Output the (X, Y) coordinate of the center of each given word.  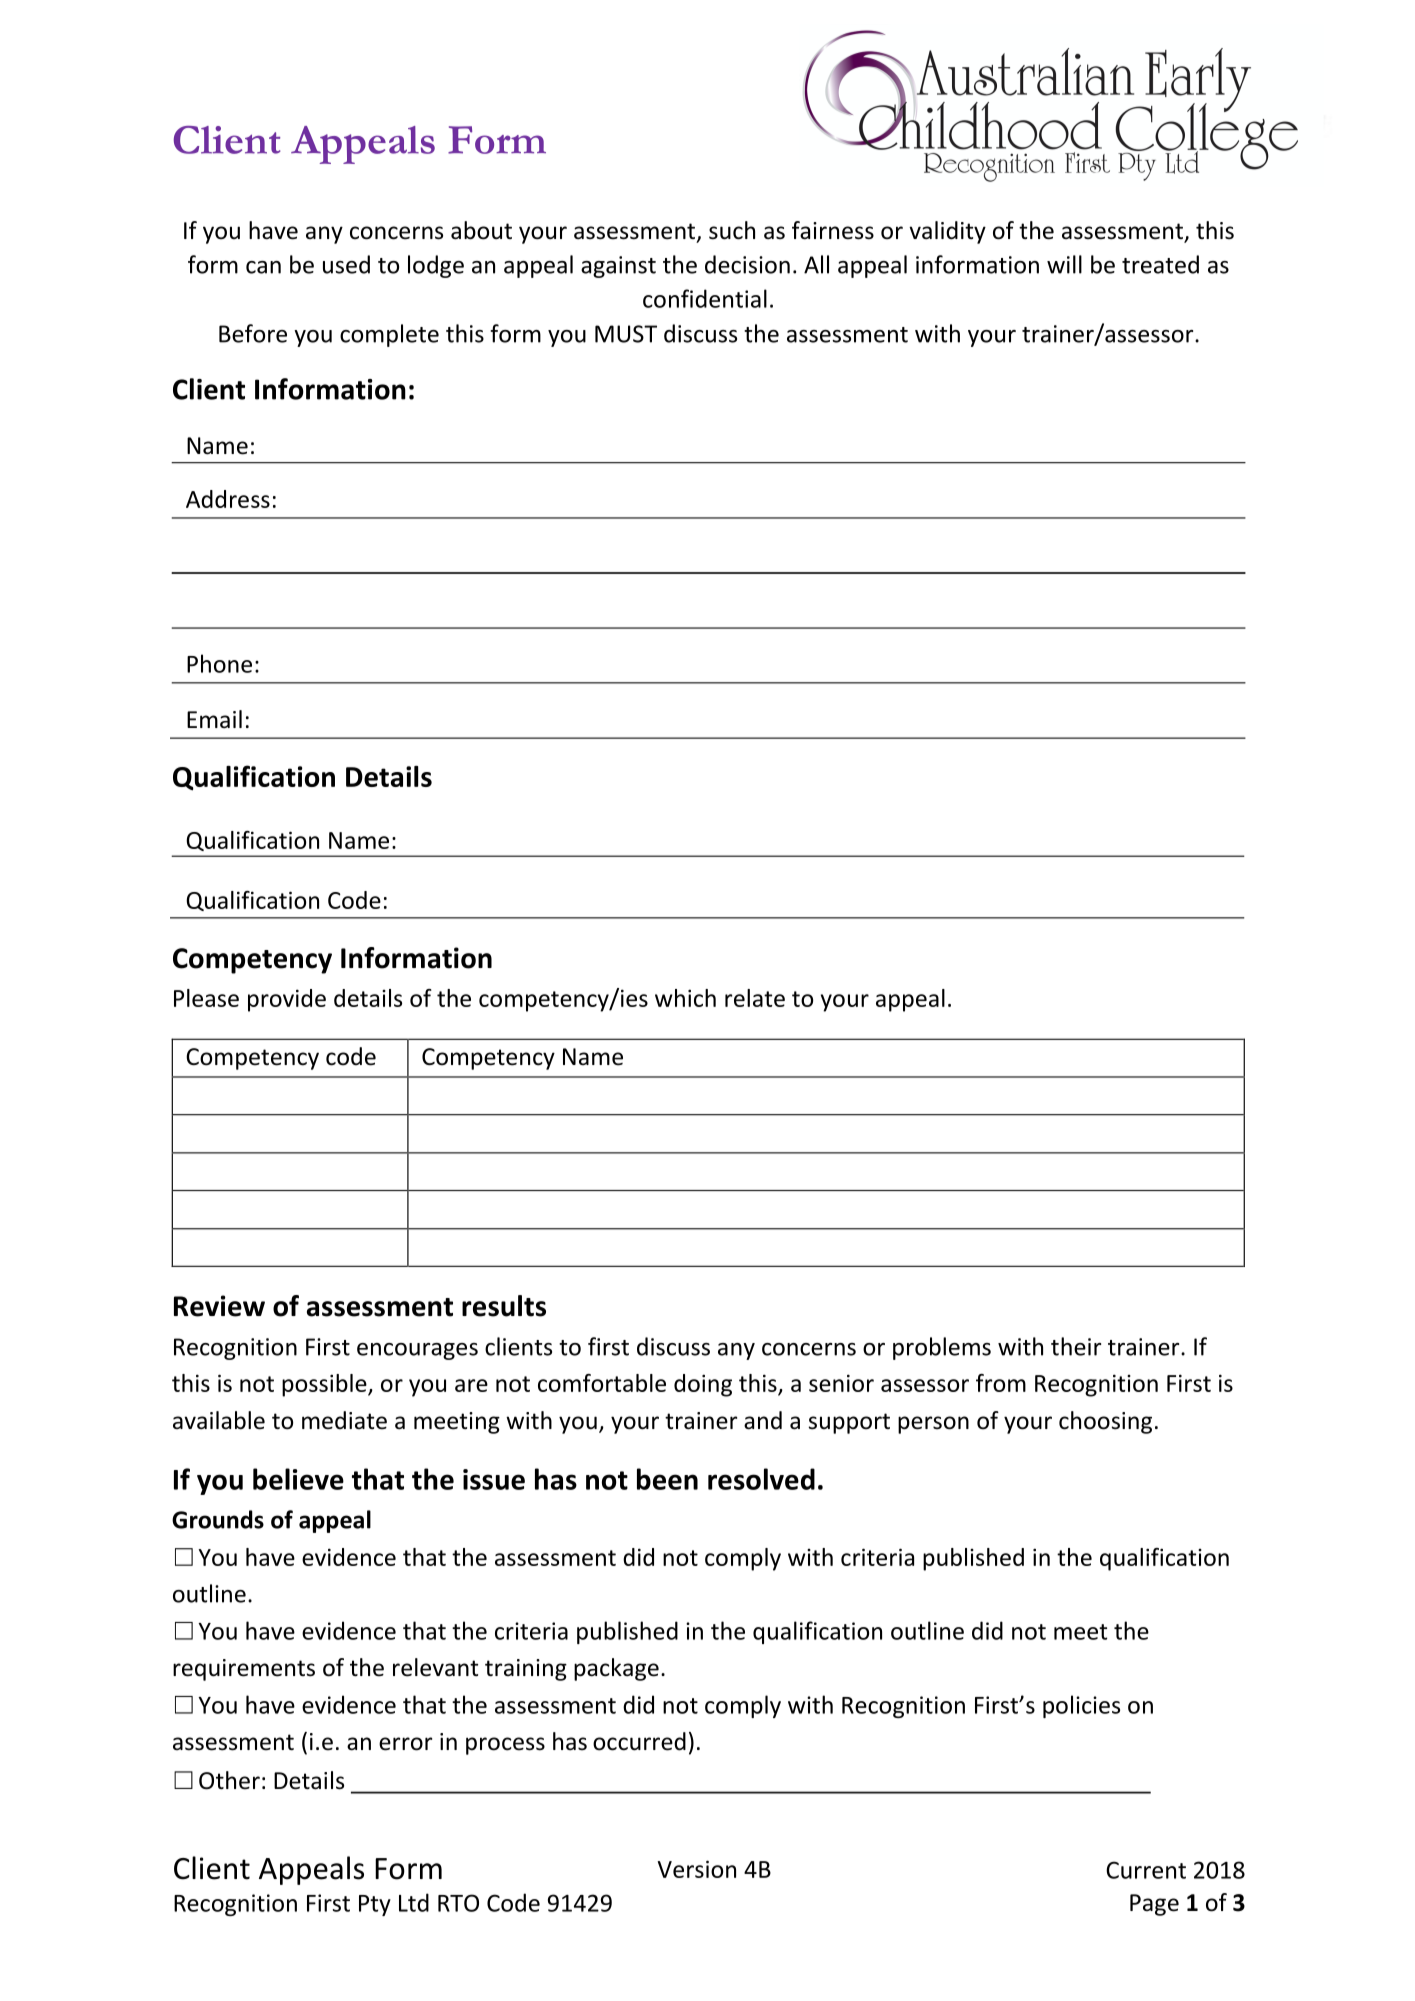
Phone (219, 663)
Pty (375, 1905)
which (685, 998)
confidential (705, 298)
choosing (1105, 1422)
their (1076, 1346)
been (667, 1479)
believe (298, 1479)
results (504, 1306)
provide (287, 1000)
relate (755, 998)
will (1064, 264)
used (346, 264)
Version (696, 1869)
